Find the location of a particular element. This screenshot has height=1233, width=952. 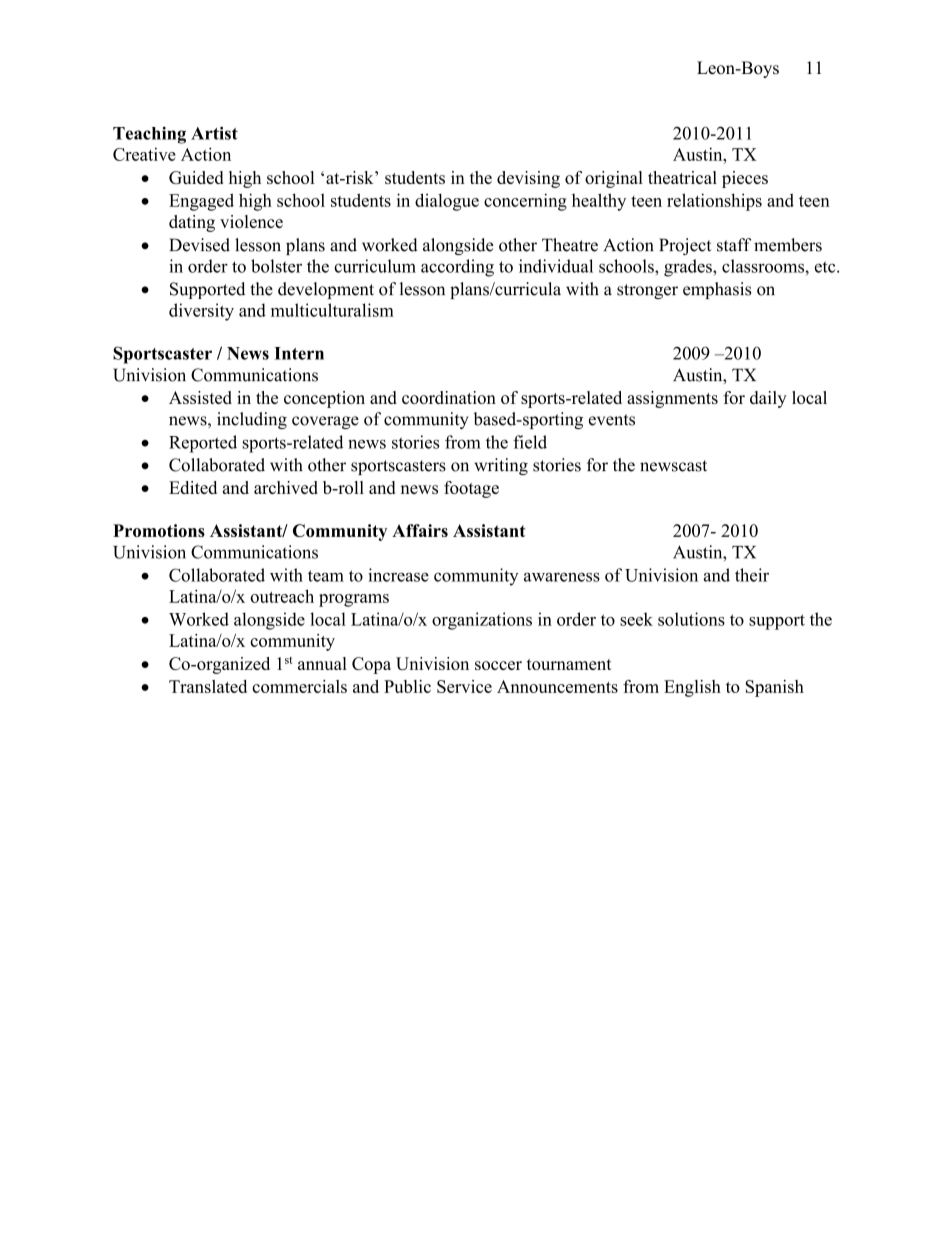

pieces is located at coordinates (745, 179).
